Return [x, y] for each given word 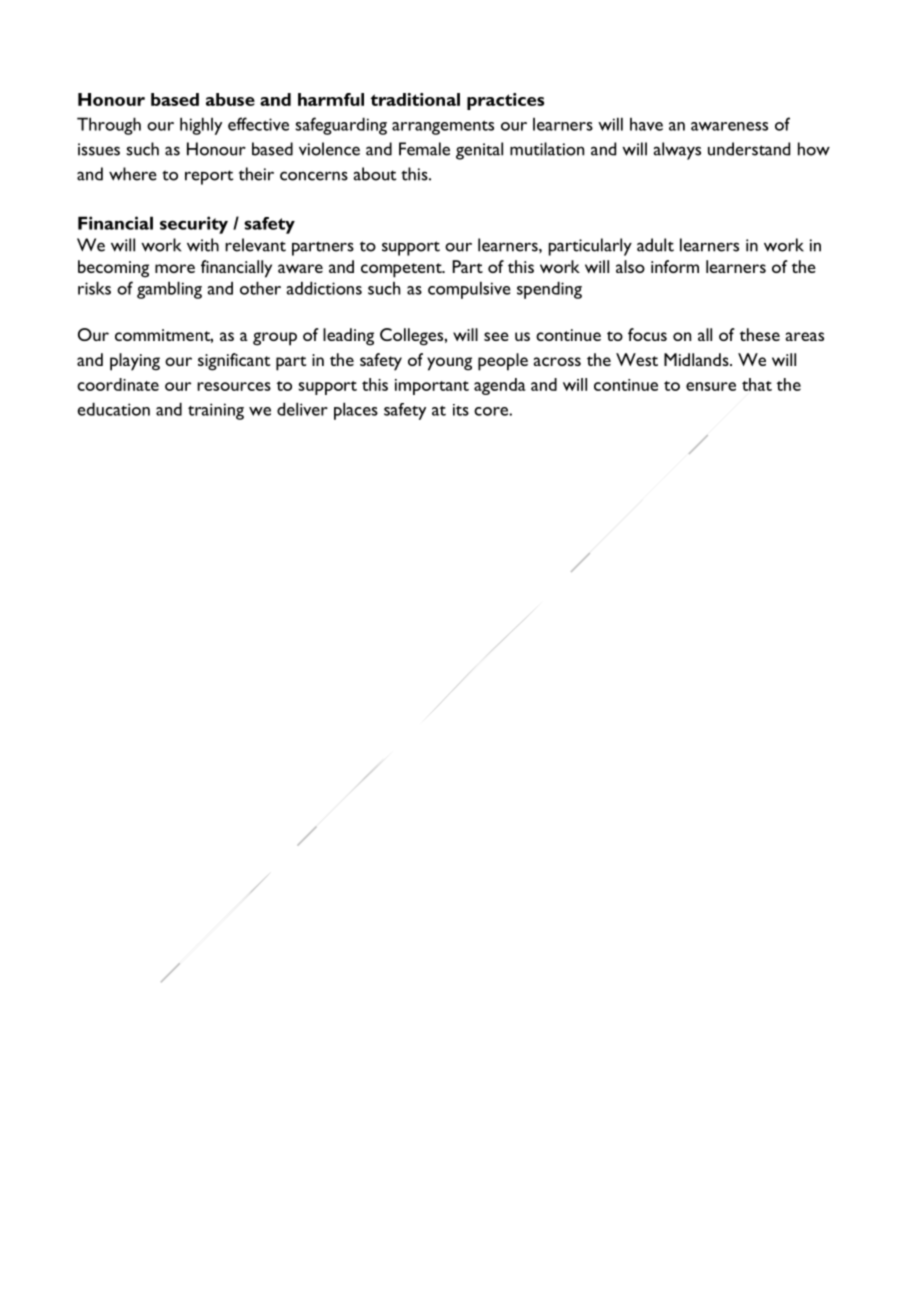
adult [655, 245]
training [216, 411]
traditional [415, 99]
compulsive [469, 290]
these [760, 334]
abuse [230, 99]
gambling [169, 290]
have [646, 124]
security [194, 225]
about [374, 174]
